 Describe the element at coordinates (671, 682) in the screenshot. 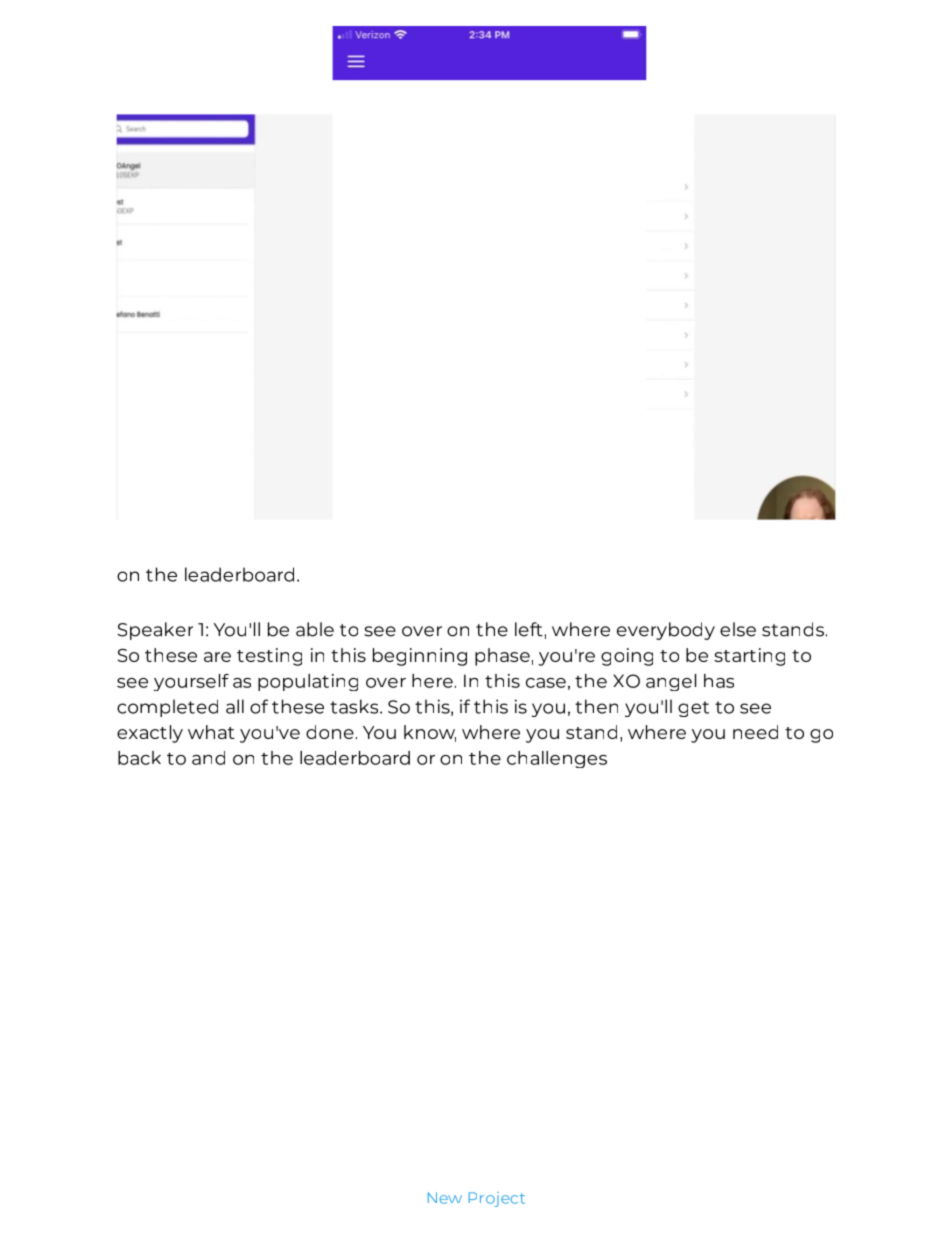

I see `angel` at that location.
